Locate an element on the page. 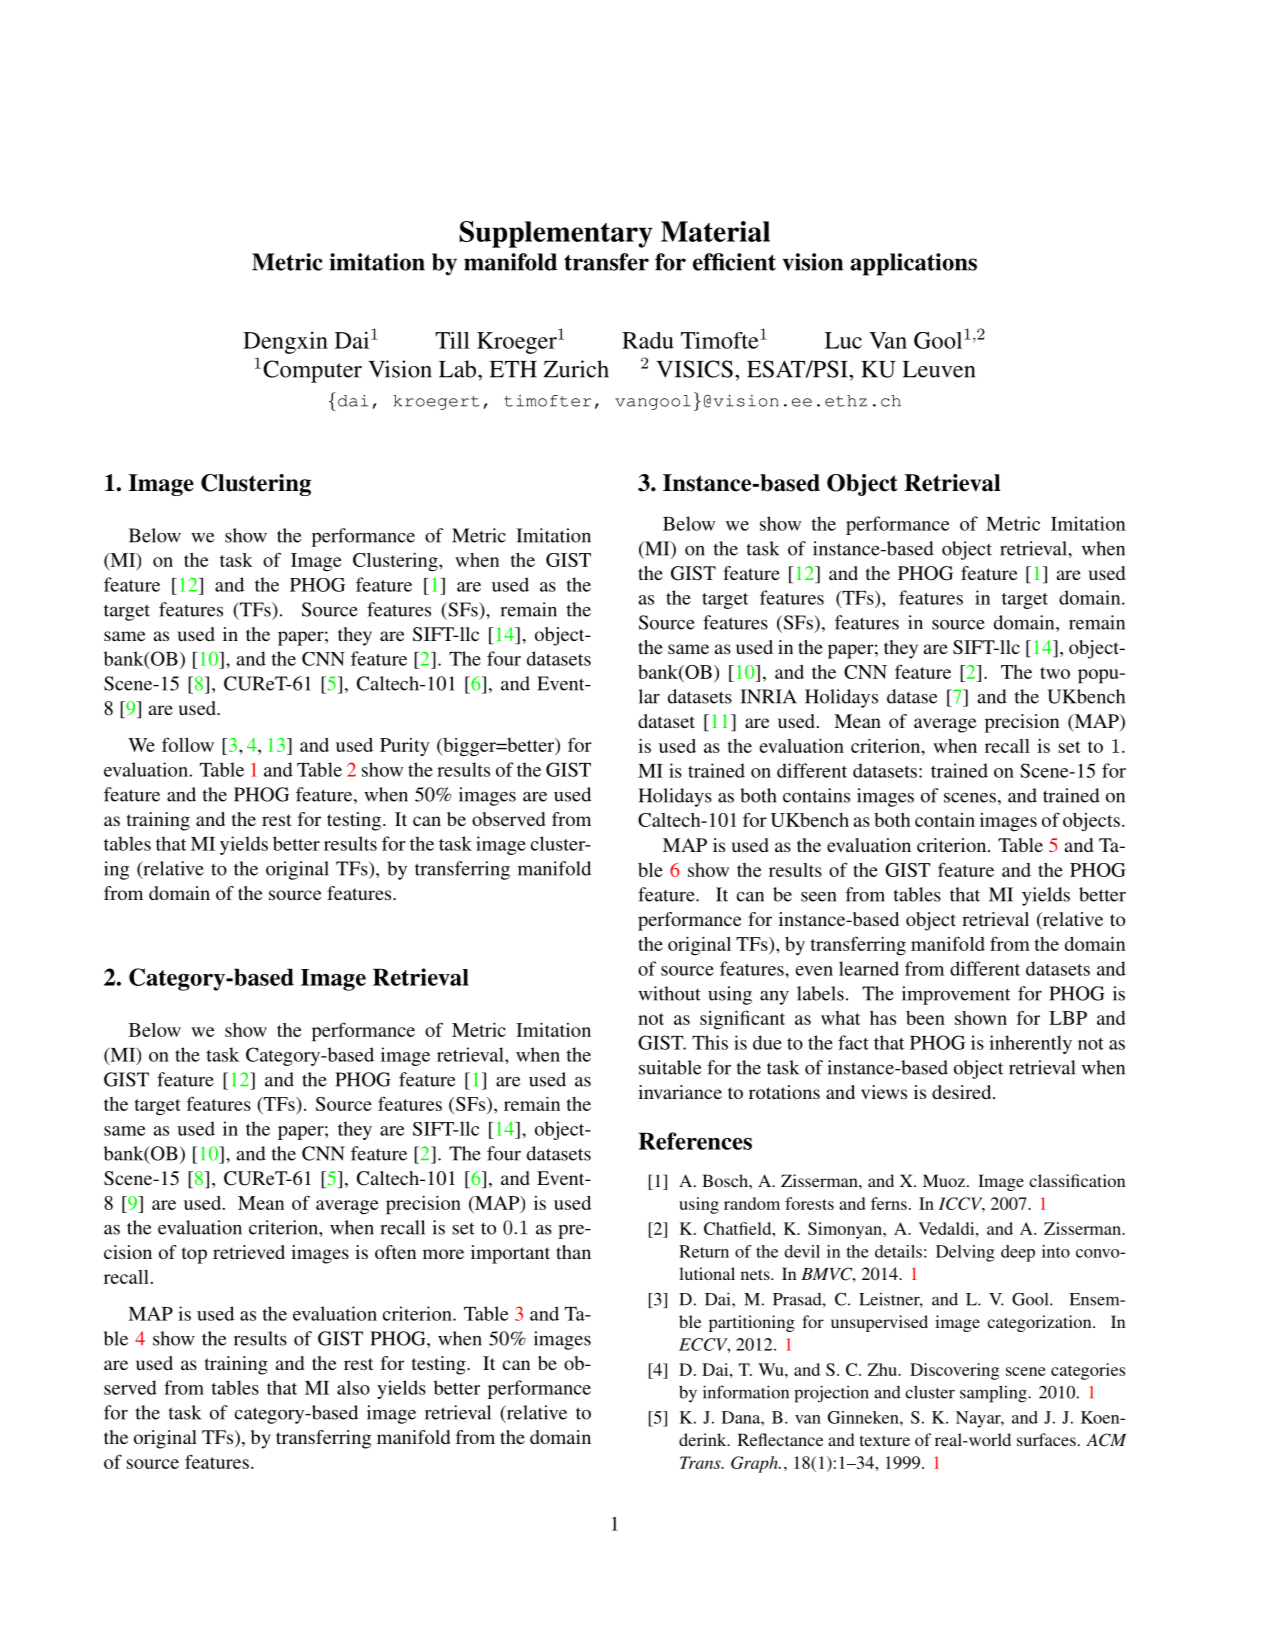  applications is located at coordinates (913, 264).
